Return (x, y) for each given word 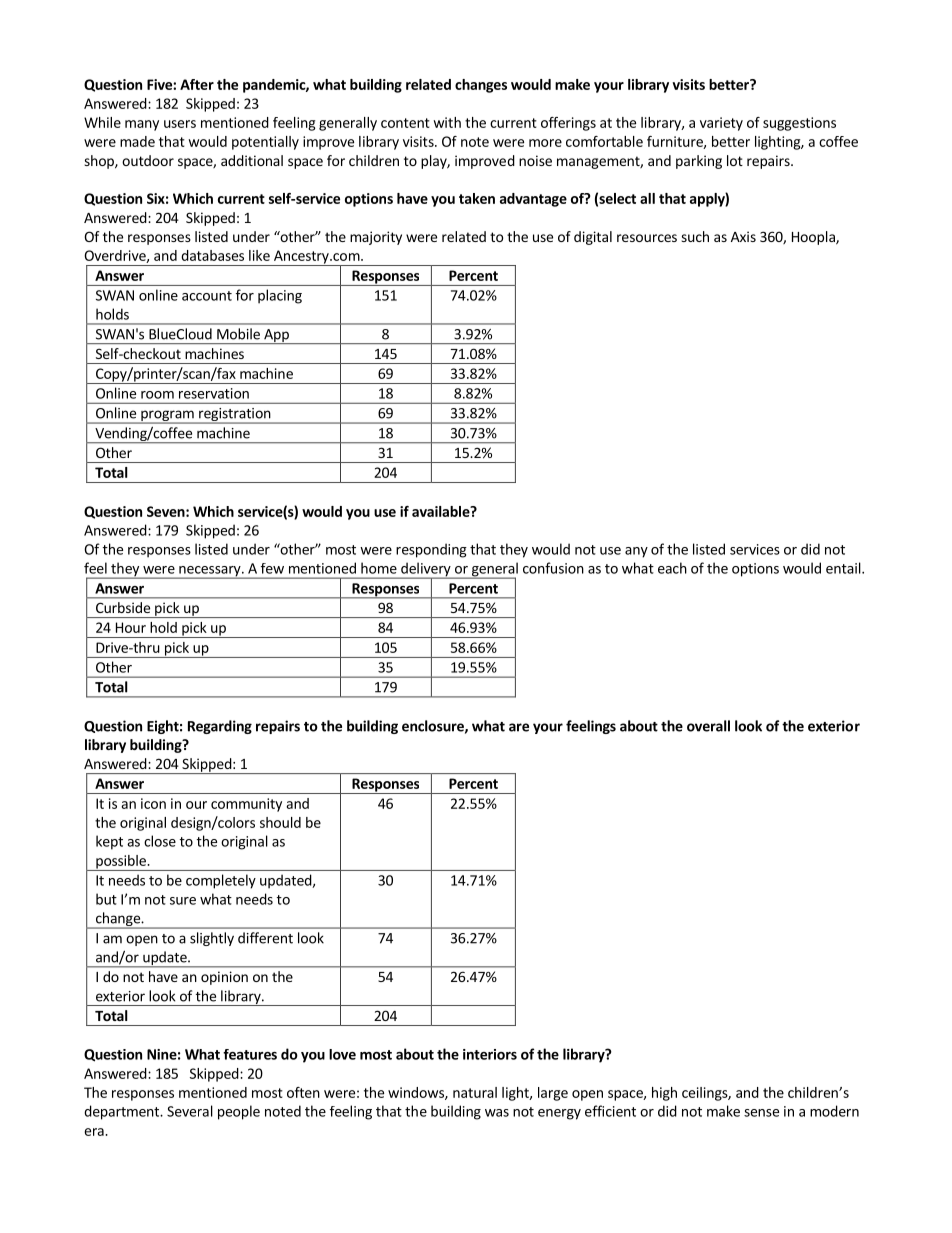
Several (190, 1111)
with (447, 122)
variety (721, 124)
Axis (743, 236)
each (672, 568)
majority (376, 238)
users (180, 124)
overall (708, 726)
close (160, 841)
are (519, 727)
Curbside (123, 607)
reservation (214, 393)
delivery (426, 570)
